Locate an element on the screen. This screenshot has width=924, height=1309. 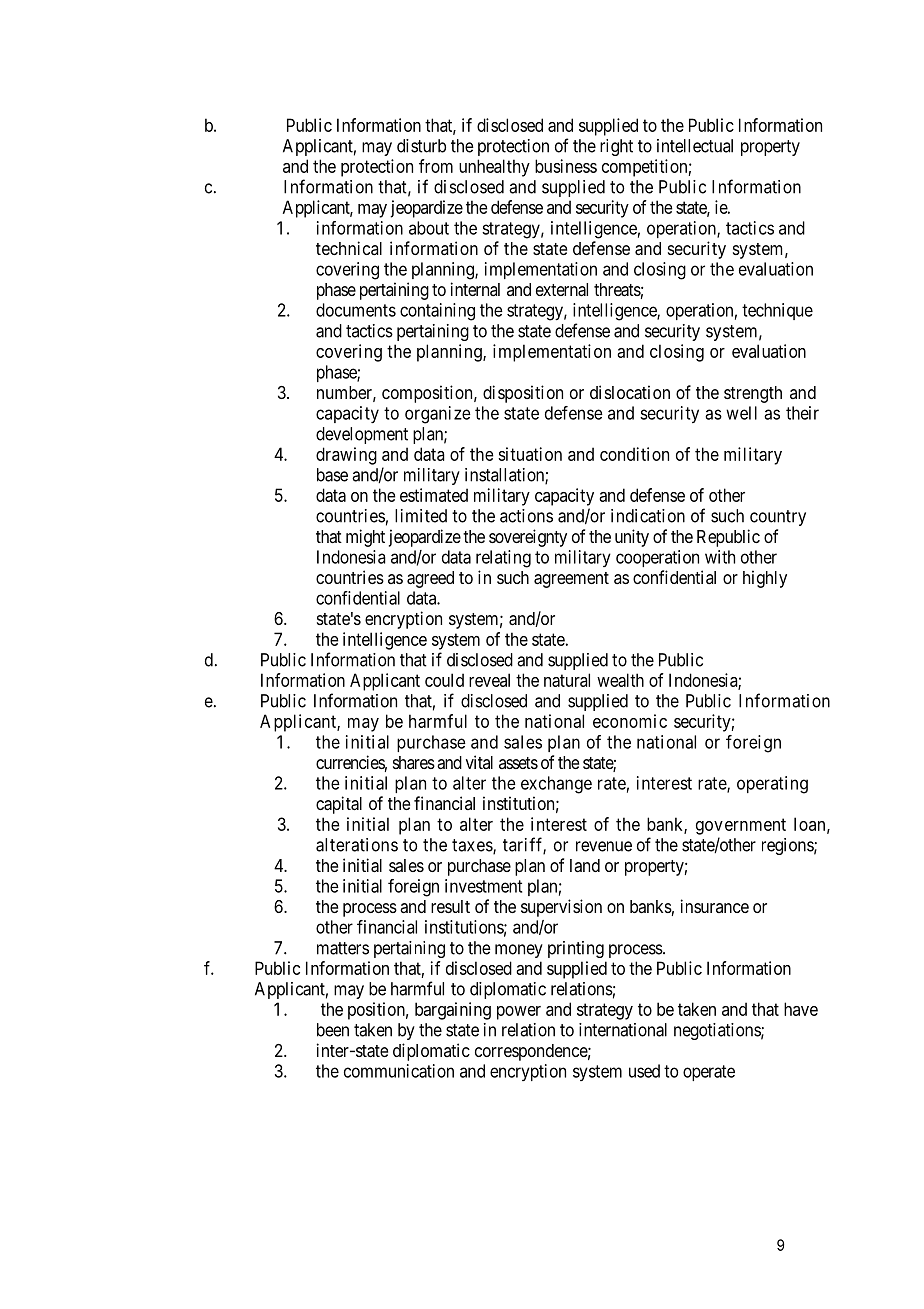
have is located at coordinates (801, 1009).
